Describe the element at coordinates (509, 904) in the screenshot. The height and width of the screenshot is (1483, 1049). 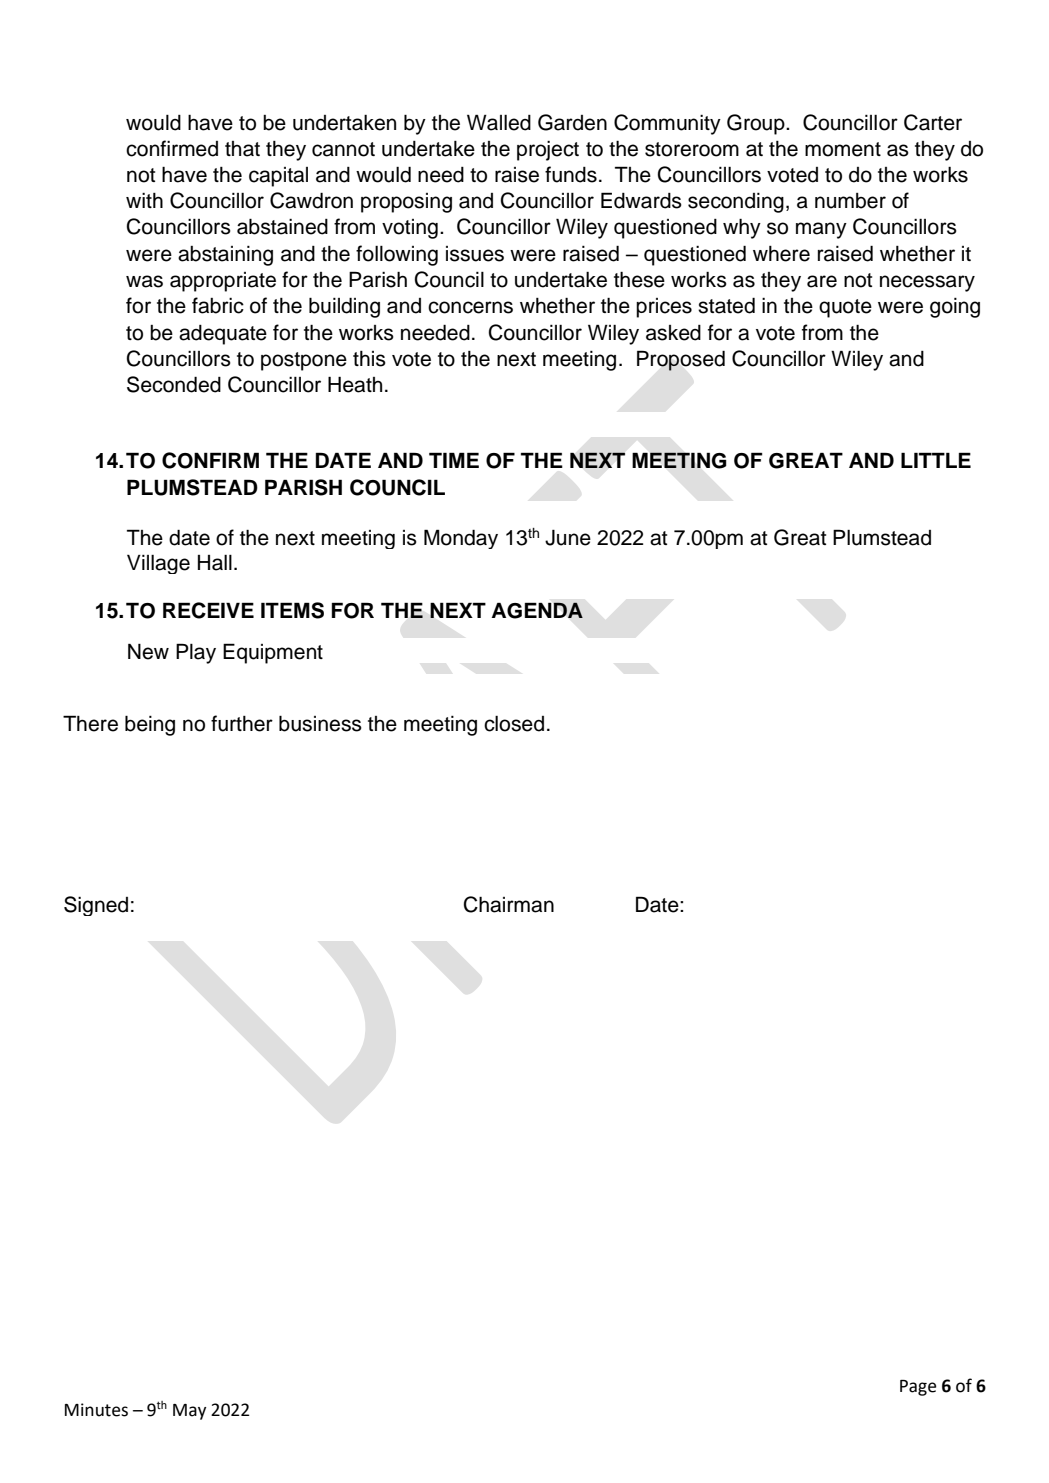
I see `Chairman` at that location.
